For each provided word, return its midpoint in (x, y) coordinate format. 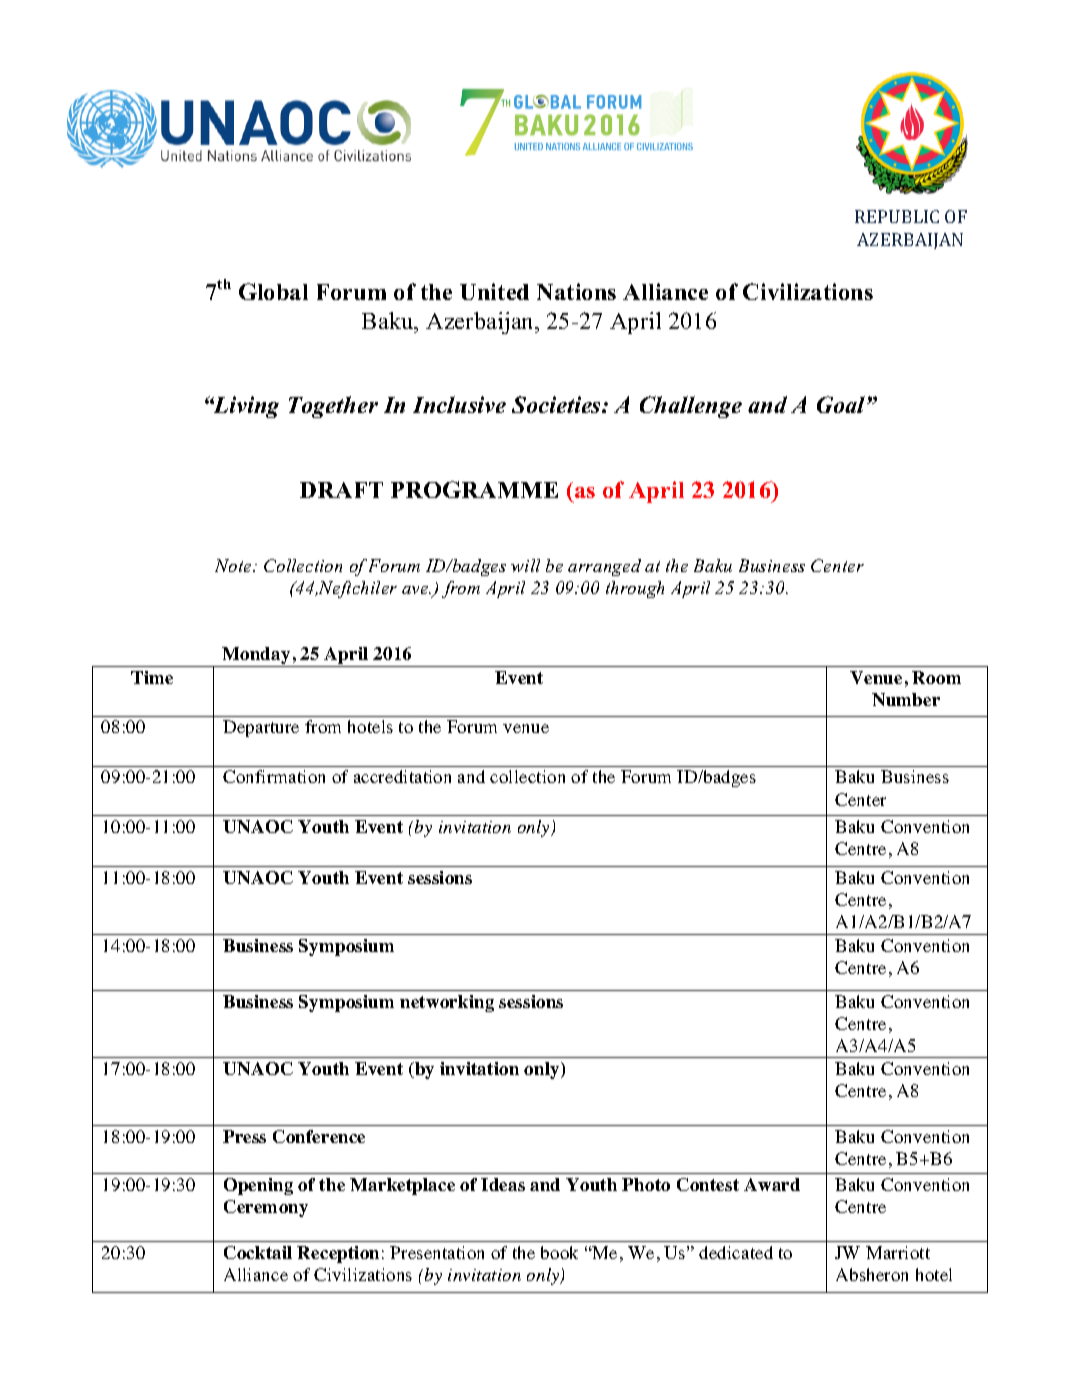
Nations (576, 291)
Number (906, 699)
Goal (842, 404)
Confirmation (274, 776)
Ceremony (266, 1208)
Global (273, 291)
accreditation (402, 776)
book (559, 1252)
